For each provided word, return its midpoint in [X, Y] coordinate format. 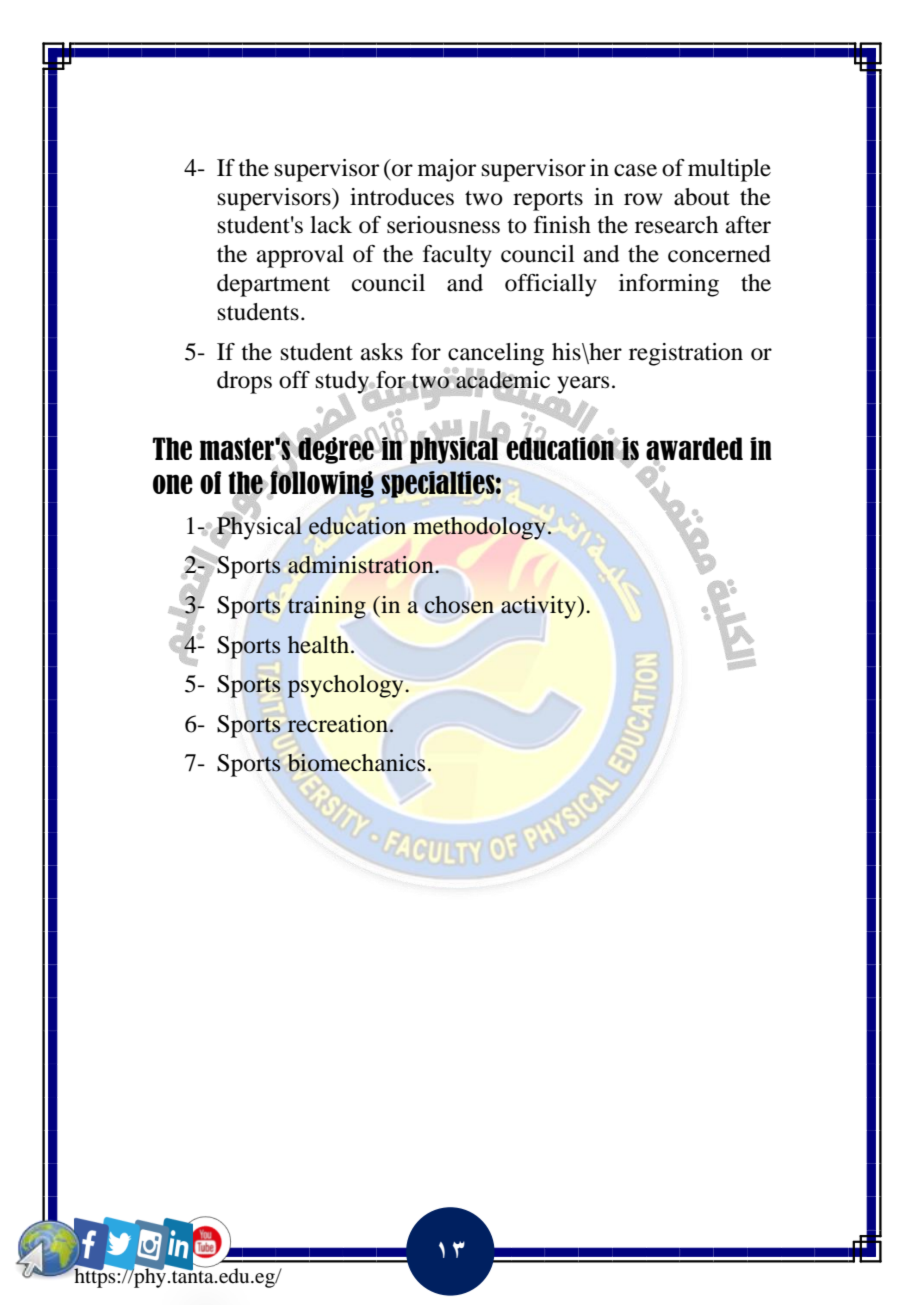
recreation [339, 724]
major [447, 170]
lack [331, 225]
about [702, 197]
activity [539, 607]
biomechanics [356, 763]
